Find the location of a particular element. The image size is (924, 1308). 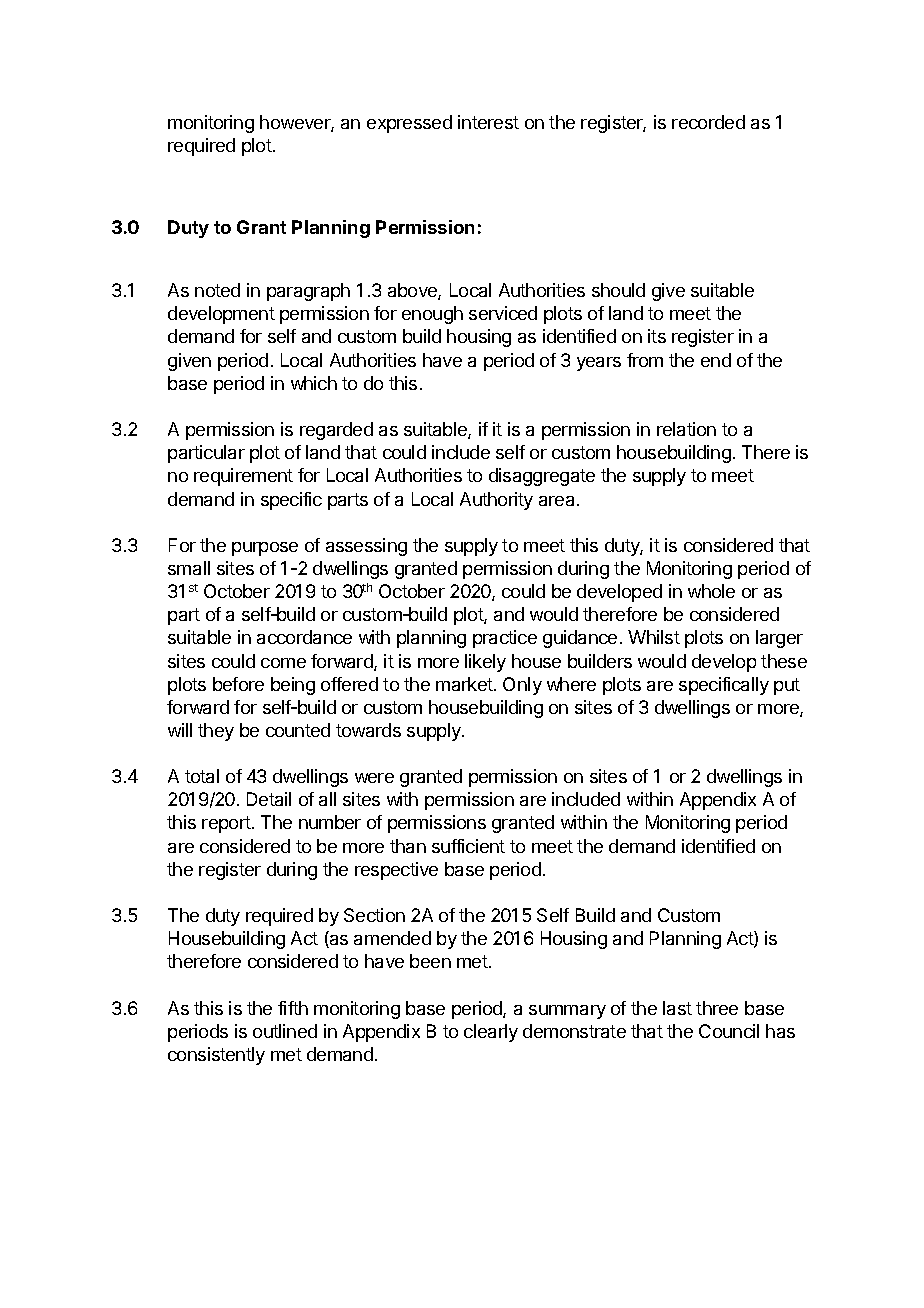

interest is located at coordinates (488, 122).
